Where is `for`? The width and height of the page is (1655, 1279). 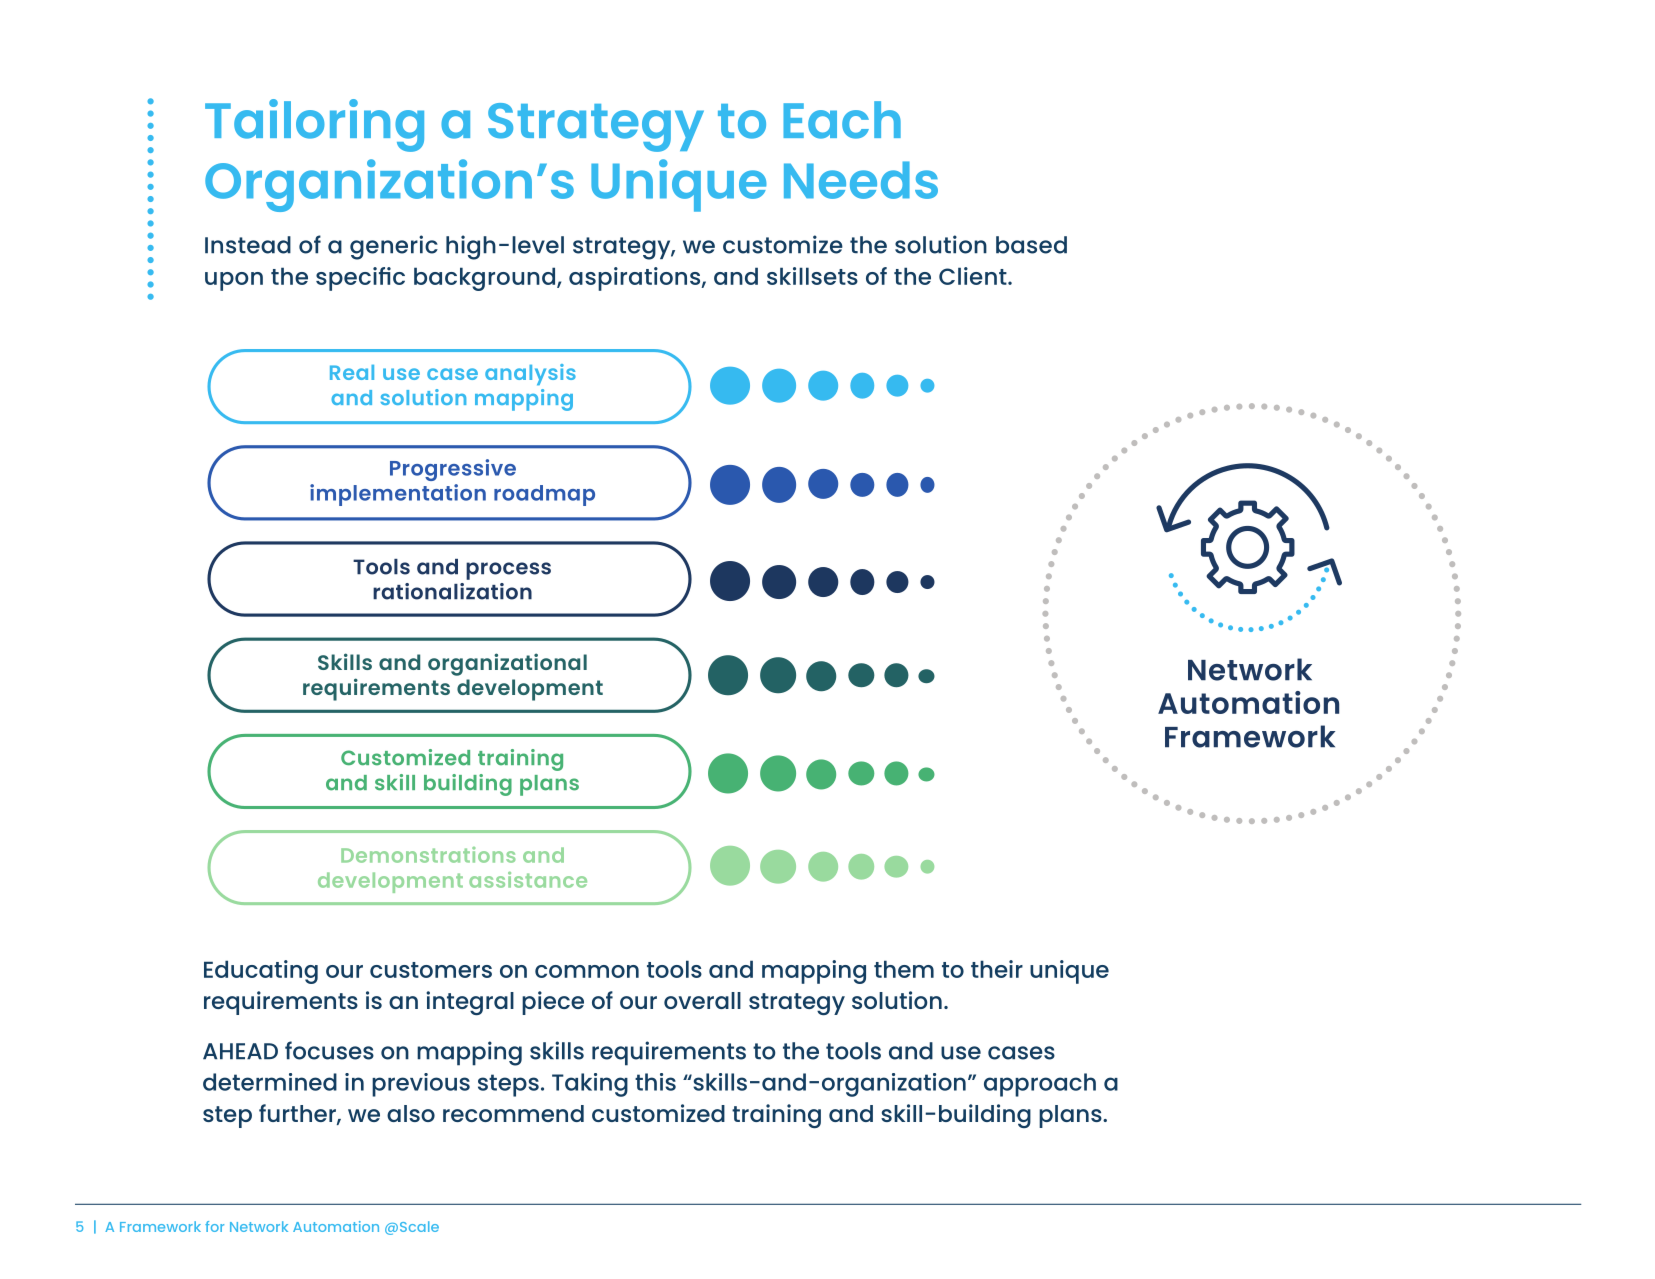
for is located at coordinates (214, 1226).
